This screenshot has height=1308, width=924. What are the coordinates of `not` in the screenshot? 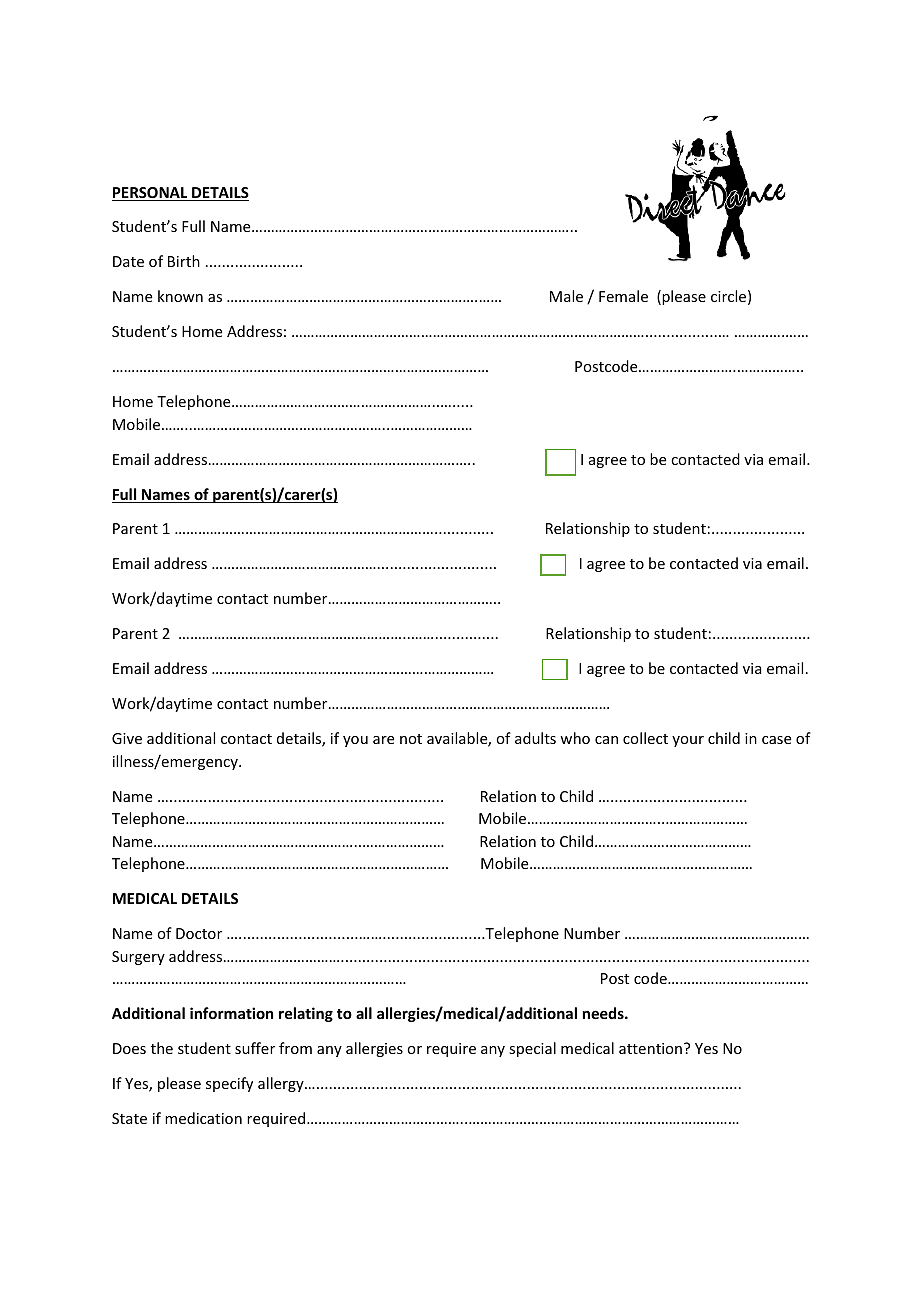 It's located at (411, 739).
